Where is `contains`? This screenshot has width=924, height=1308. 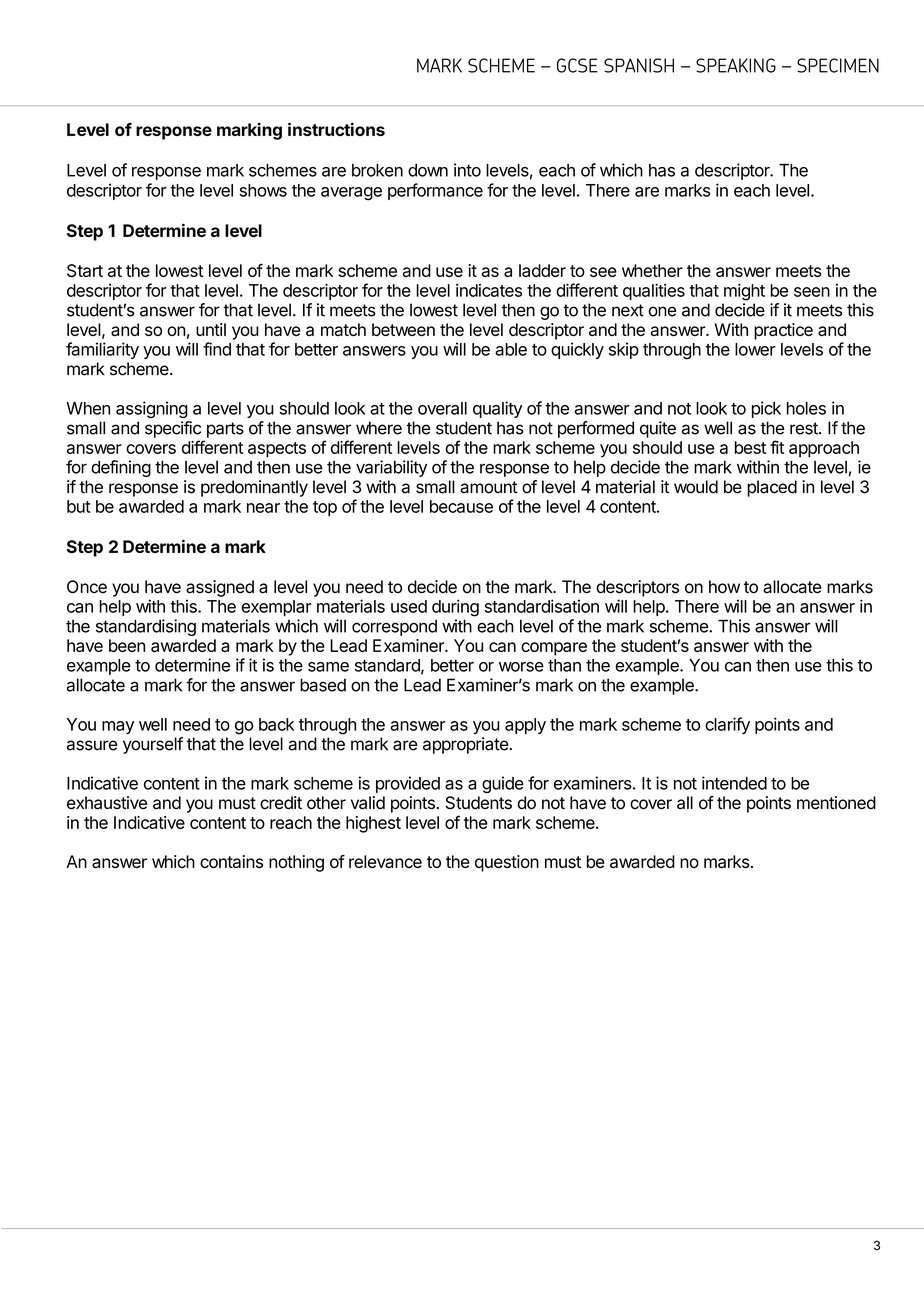 contains is located at coordinates (231, 861).
